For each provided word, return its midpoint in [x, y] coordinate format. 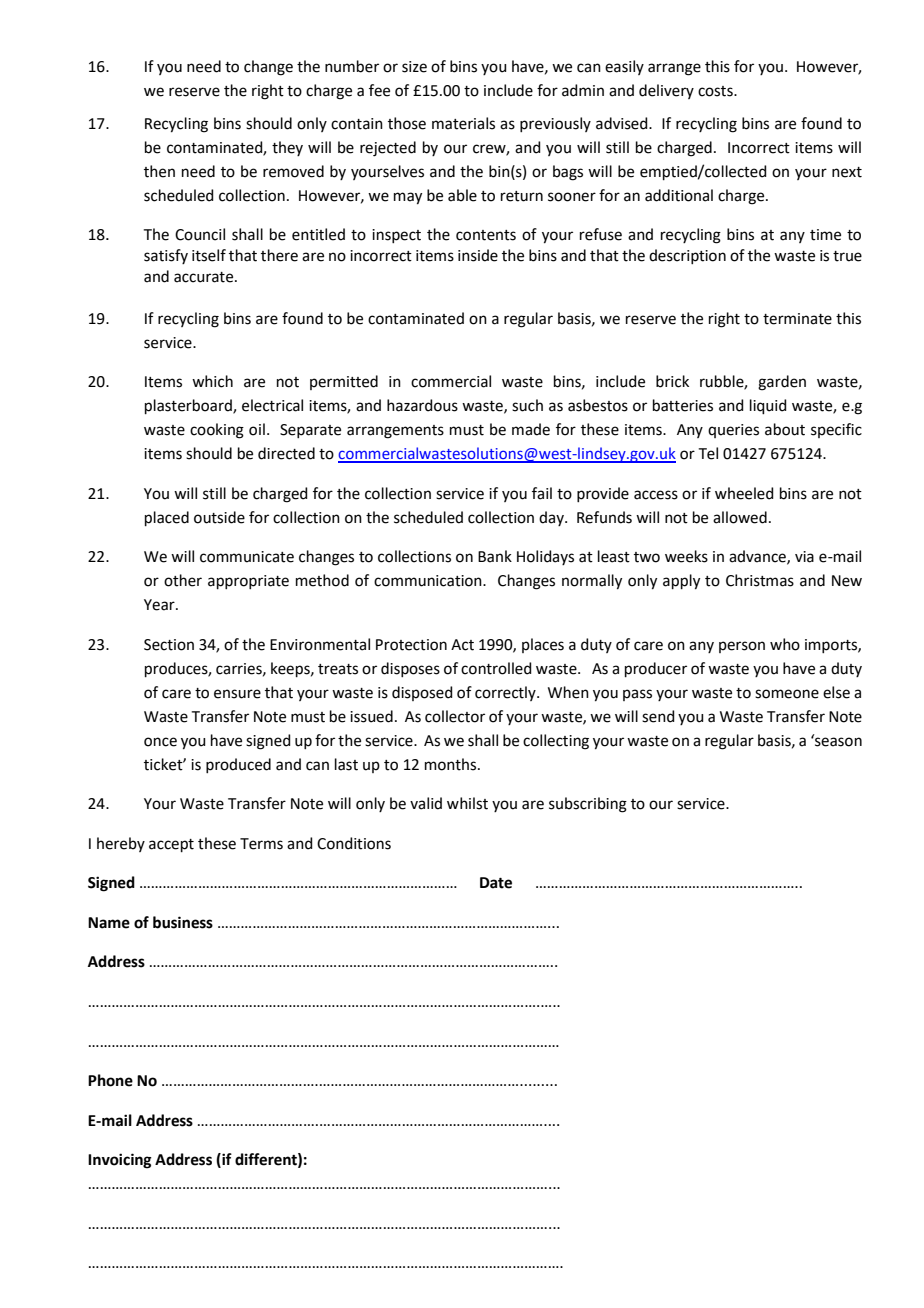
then [159, 171]
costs [716, 91]
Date [496, 883]
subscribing [588, 805]
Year [160, 605]
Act [462, 645]
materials [463, 123]
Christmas [760, 580]
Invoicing [120, 1161]
